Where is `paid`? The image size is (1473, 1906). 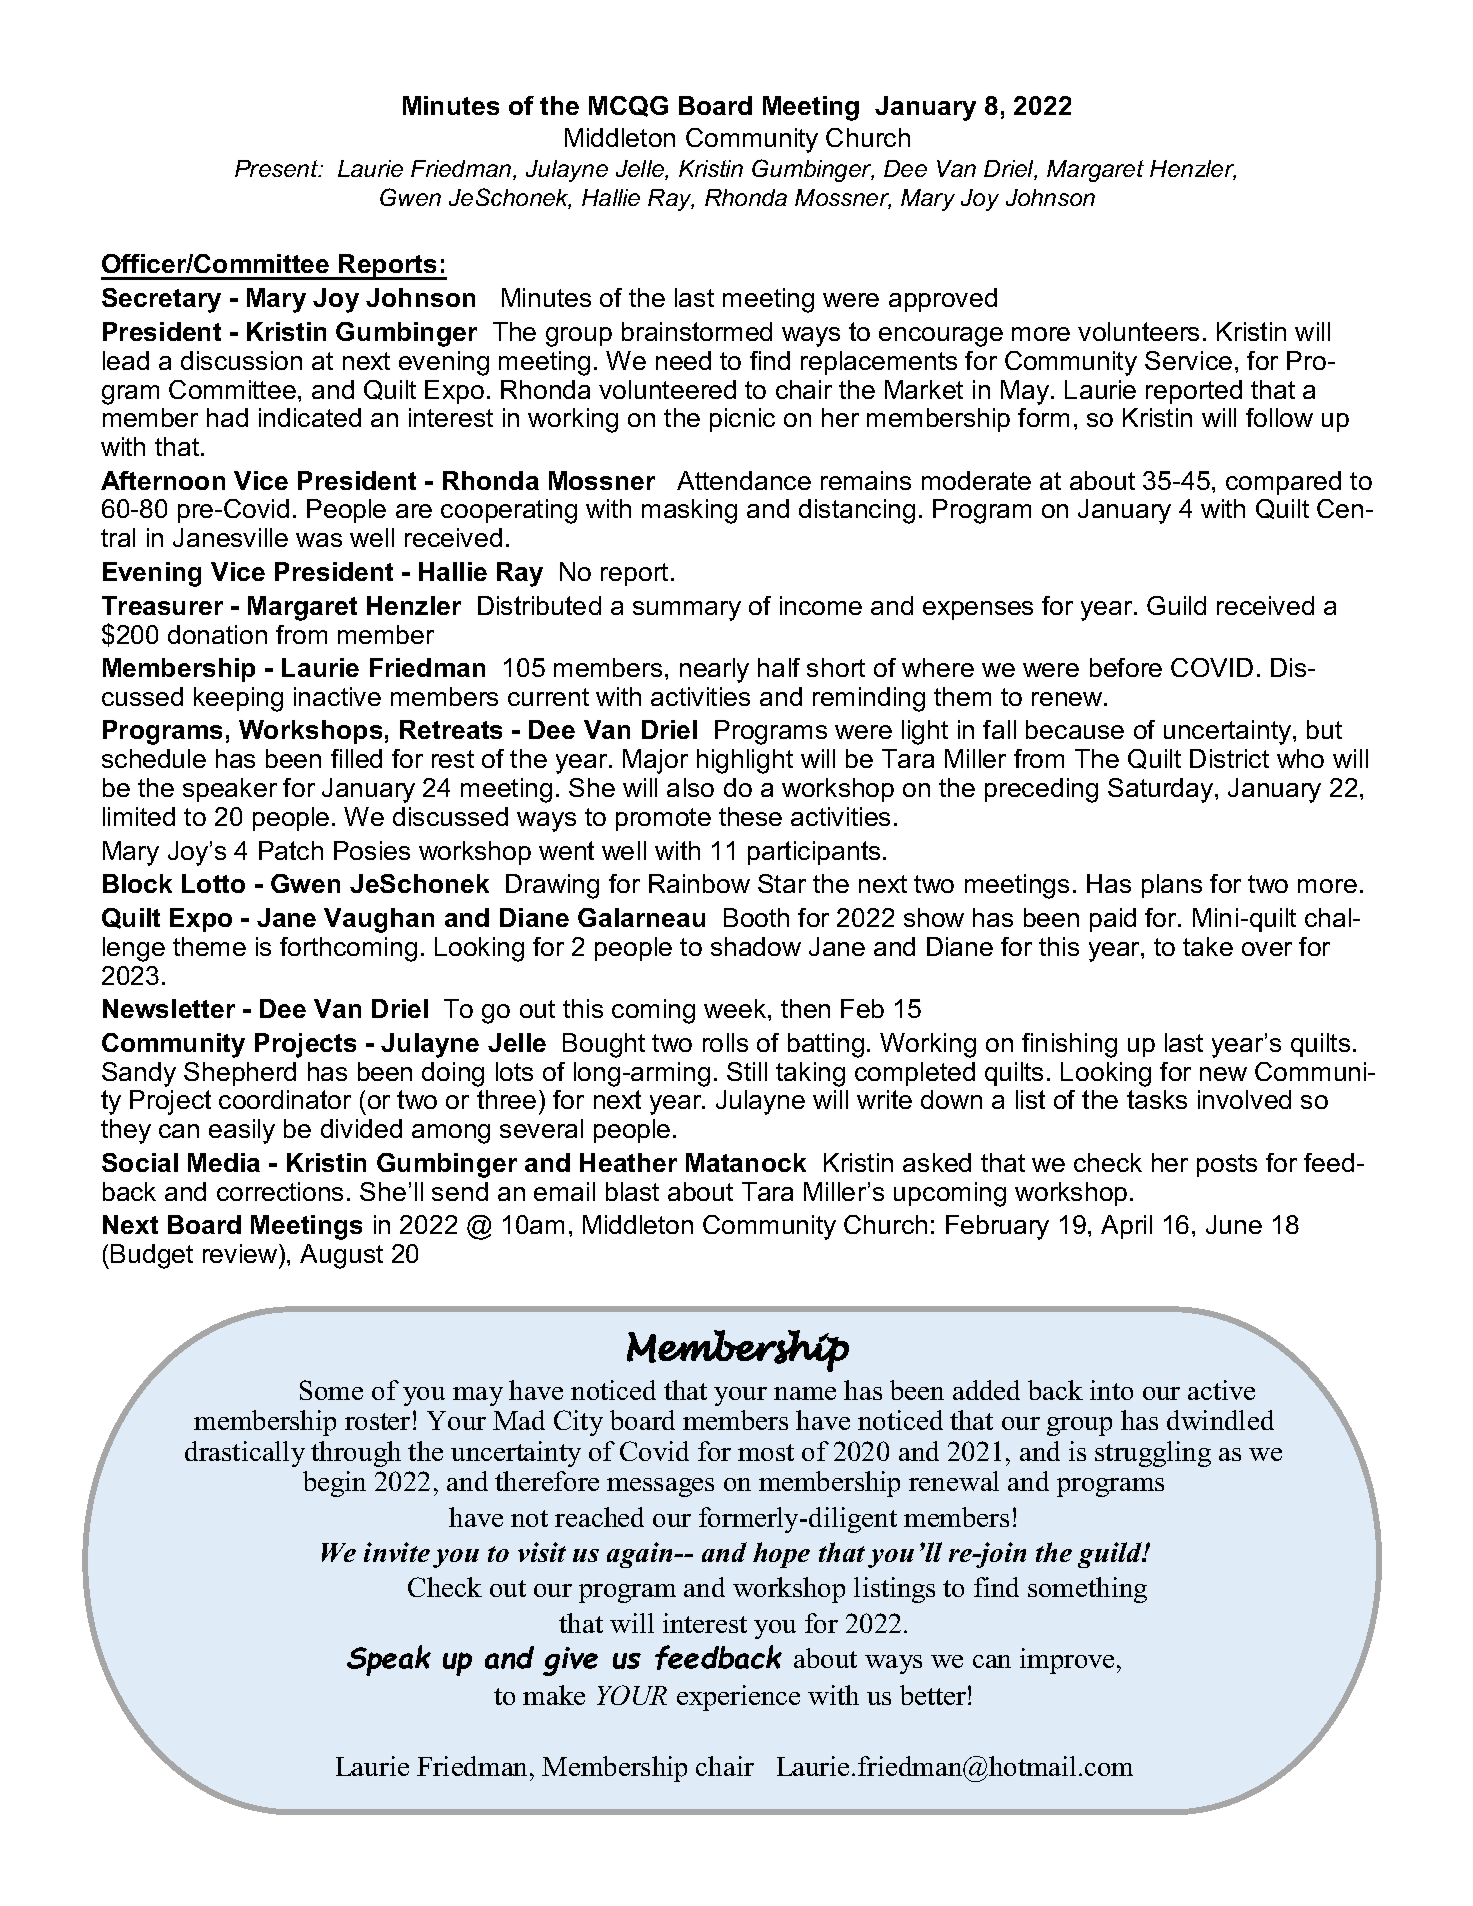 paid is located at coordinates (1113, 920).
